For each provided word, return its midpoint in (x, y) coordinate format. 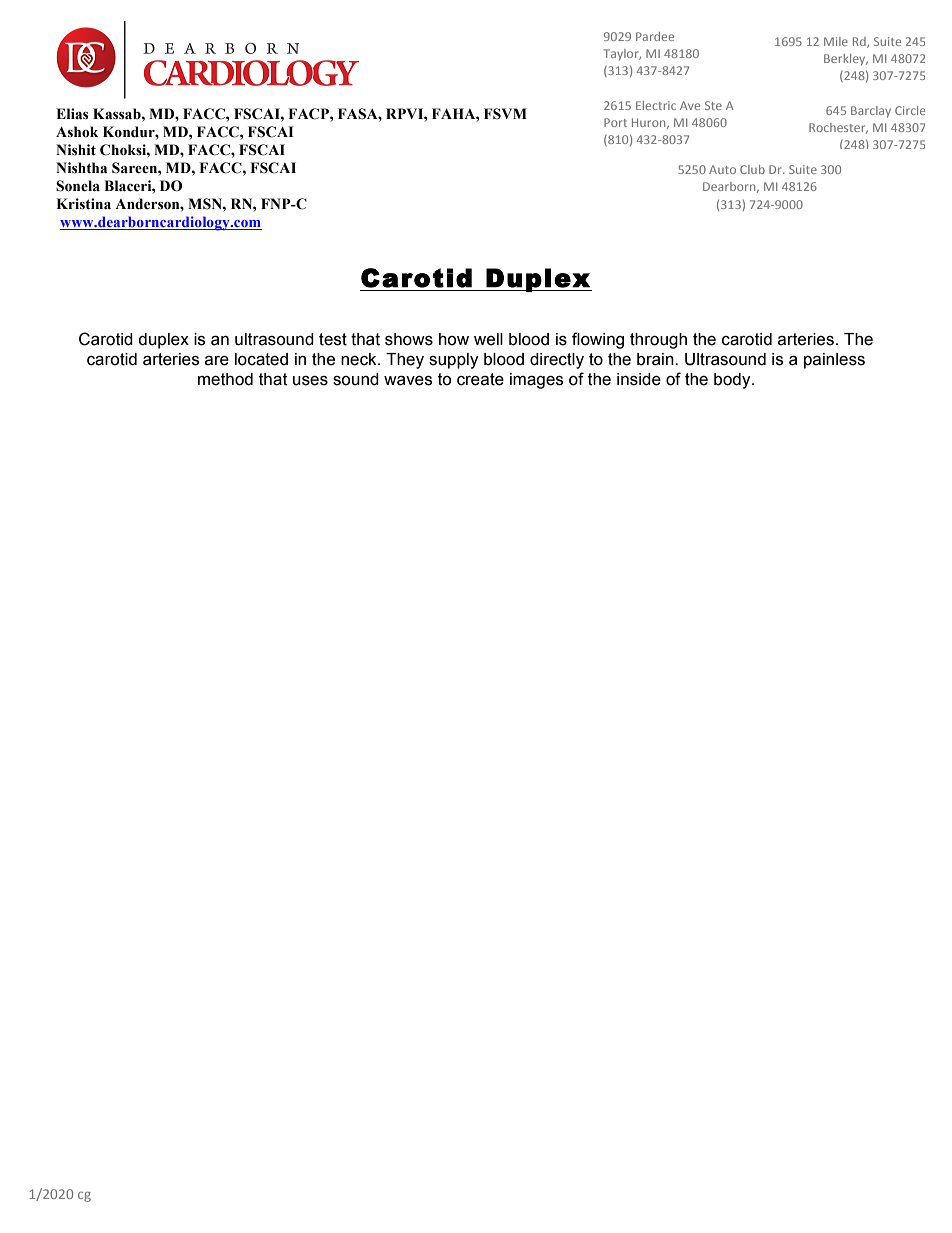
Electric (656, 105)
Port (615, 122)
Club (752, 169)
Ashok (77, 132)
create (480, 379)
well (488, 339)
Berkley (846, 60)
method (225, 379)
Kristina (83, 204)
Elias (72, 113)
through (658, 341)
